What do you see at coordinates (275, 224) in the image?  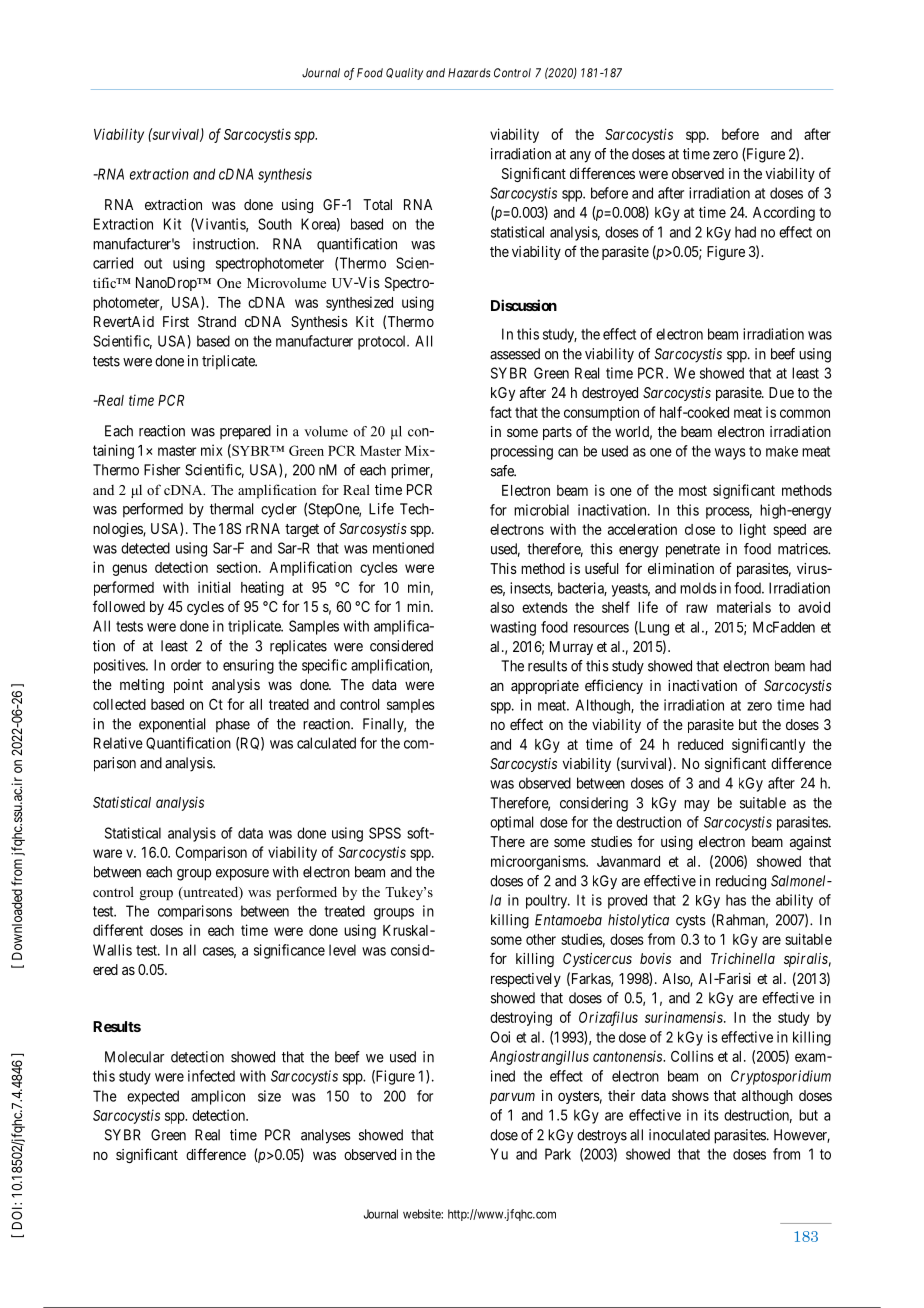 I see `South` at bounding box center [275, 224].
